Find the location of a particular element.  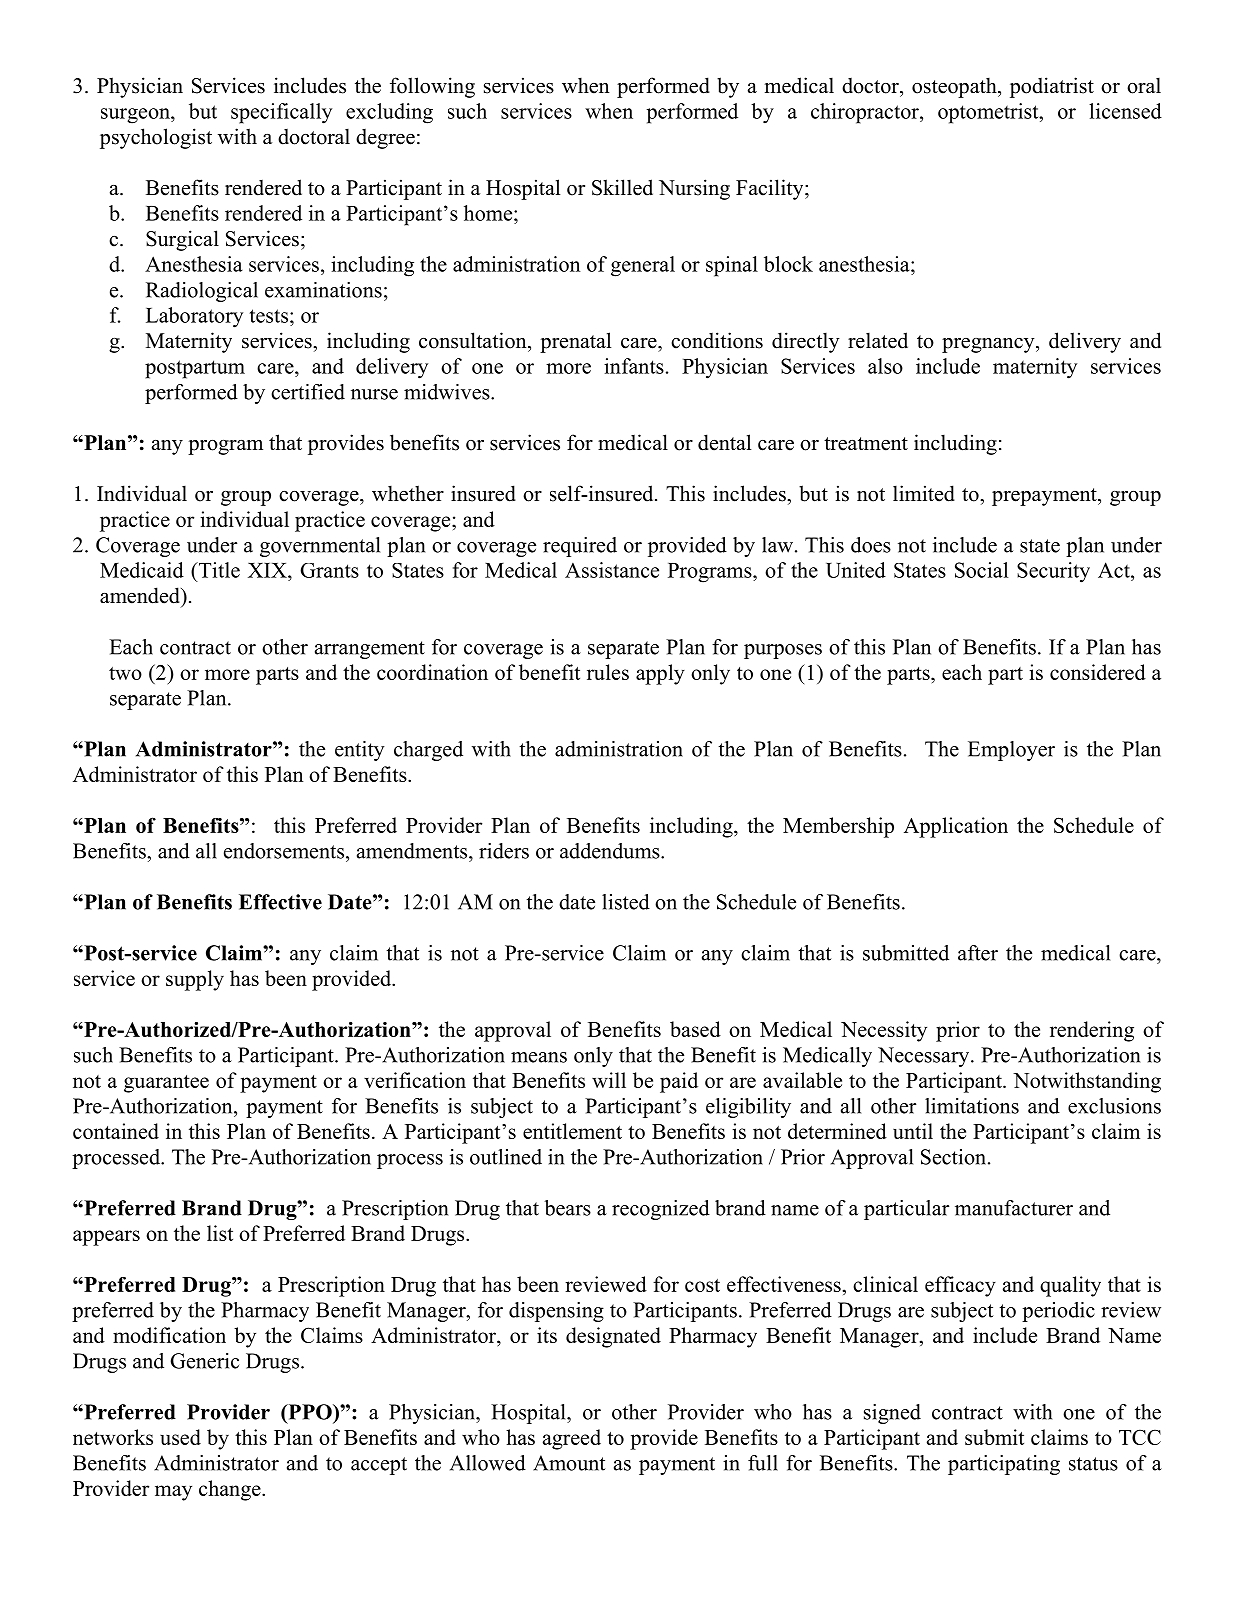

endorsements is located at coordinates (285, 851).
